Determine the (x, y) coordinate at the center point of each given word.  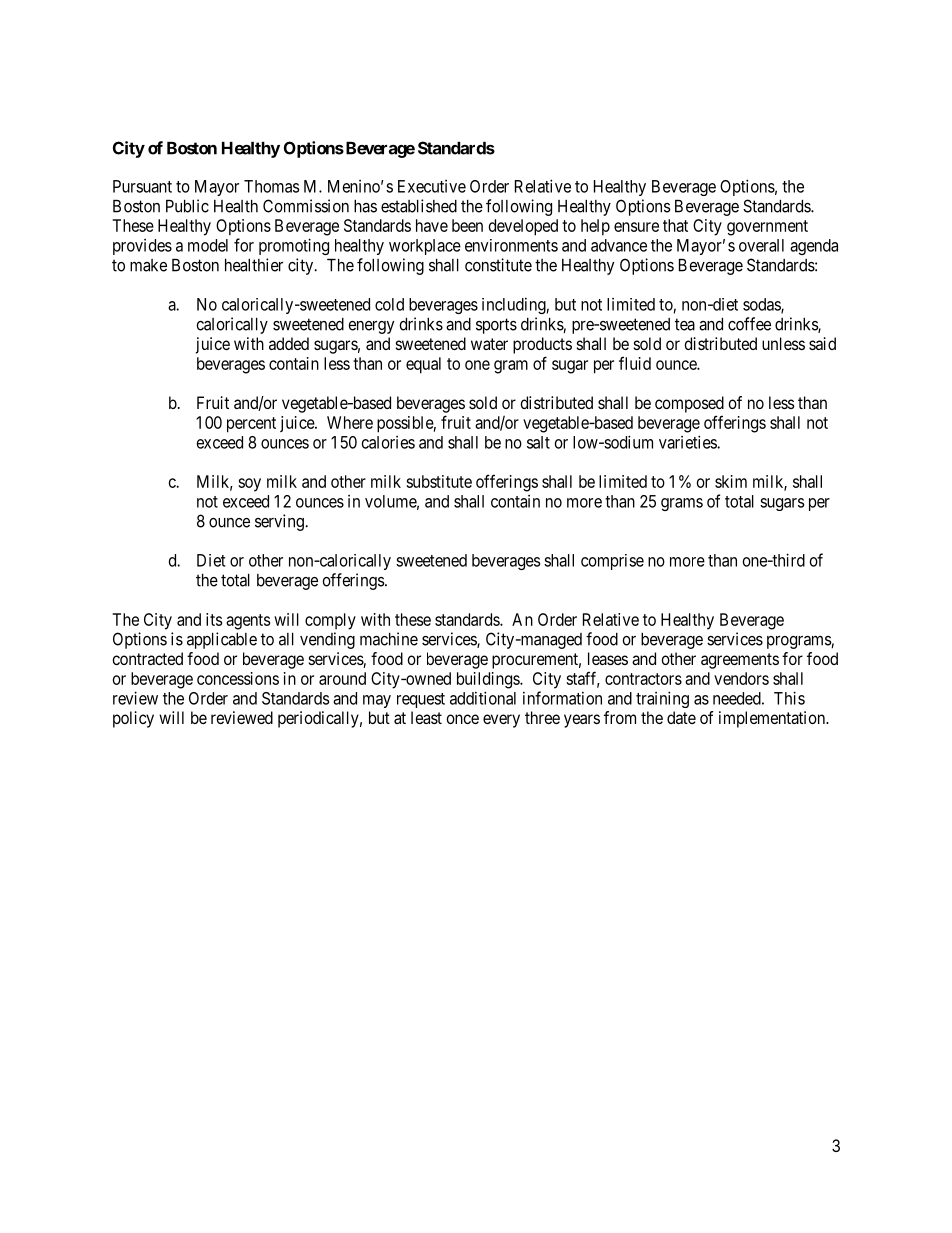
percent (251, 425)
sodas (762, 305)
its (214, 619)
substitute (439, 481)
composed (689, 404)
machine (389, 639)
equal (423, 365)
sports (496, 326)
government (767, 228)
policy (133, 719)
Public (187, 206)
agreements (740, 661)
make (148, 265)
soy (249, 485)
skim (731, 481)
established (419, 206)
